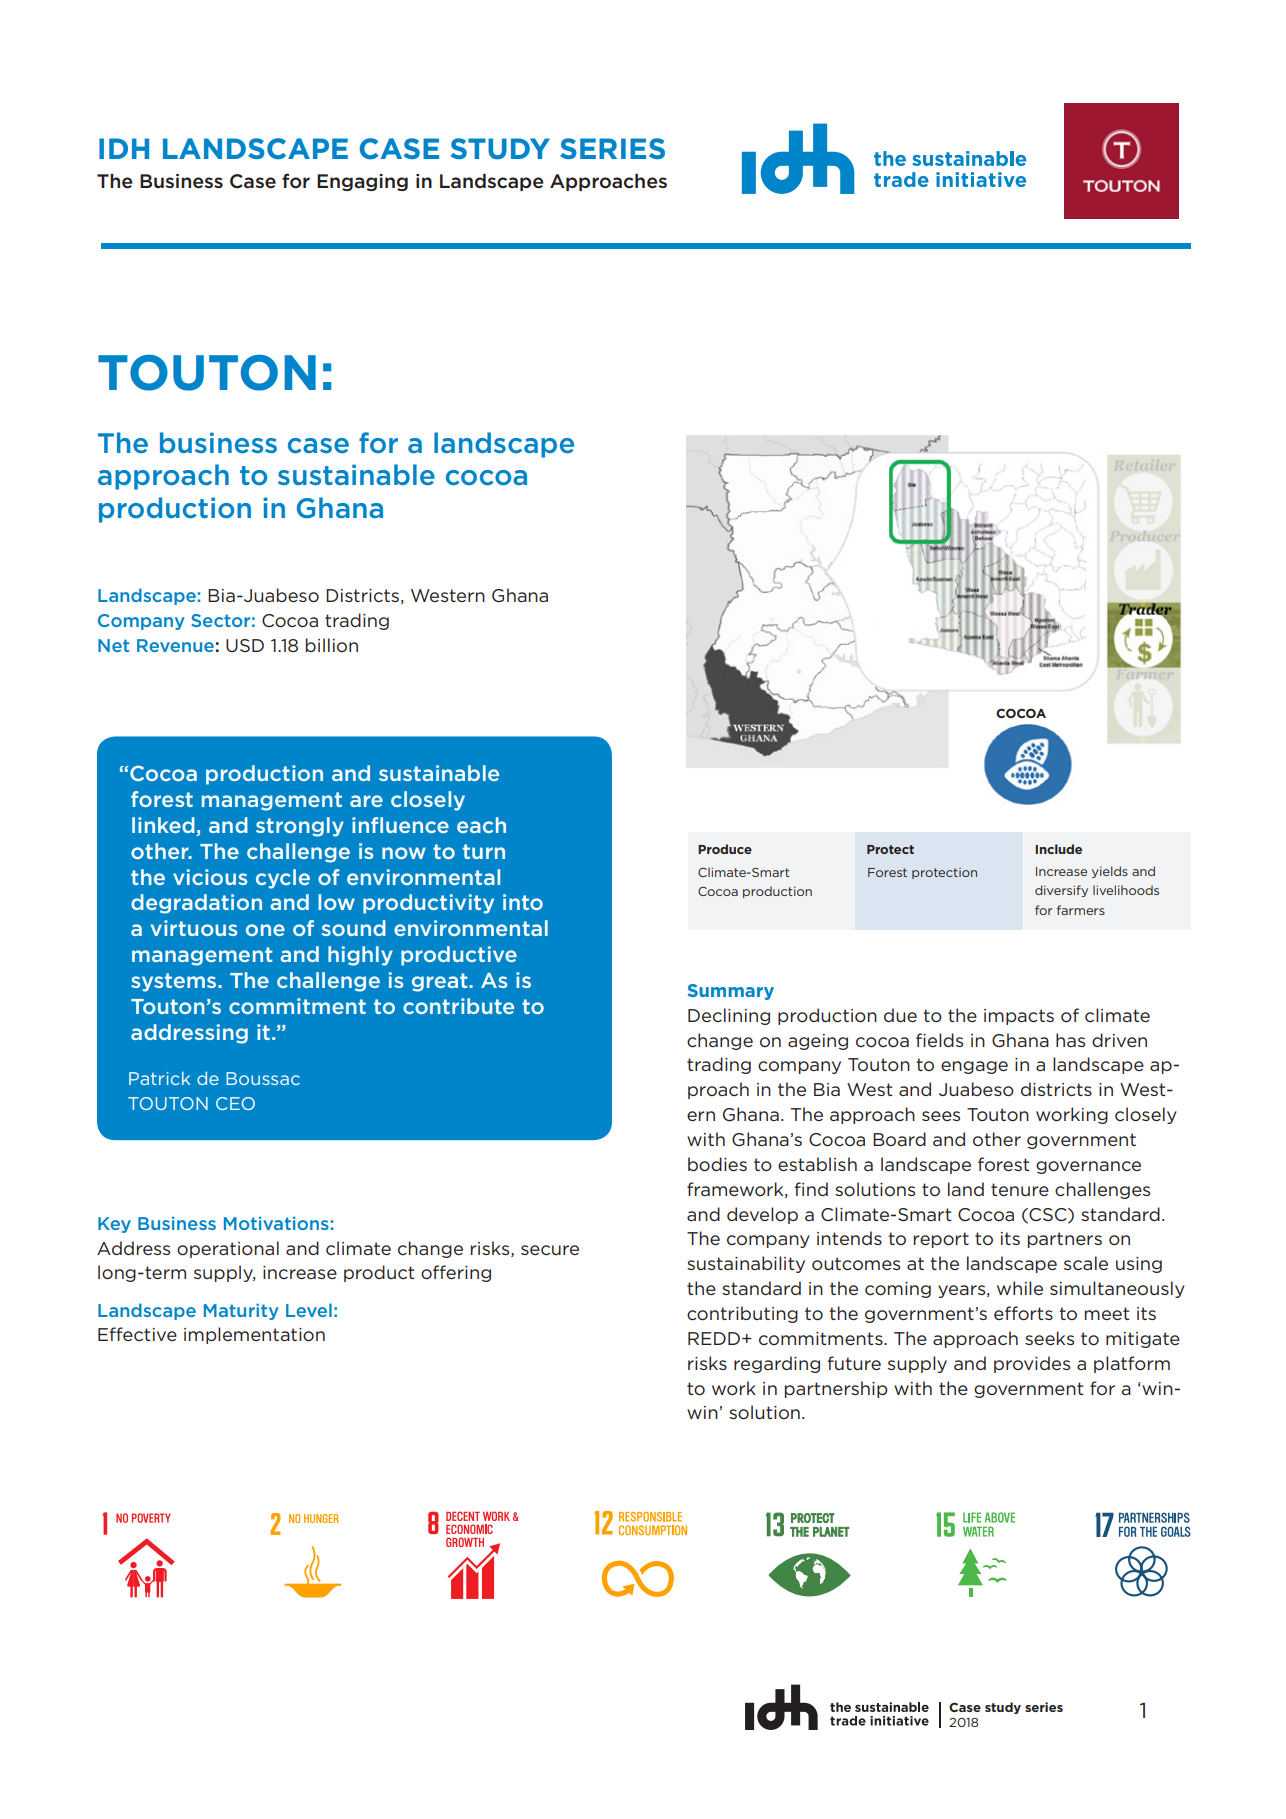 The height and width of the image is (1819, 1286). What do you see at coordinates (1110, 872) in the image?
I see `yields` at bounding box center [1110, 872].
